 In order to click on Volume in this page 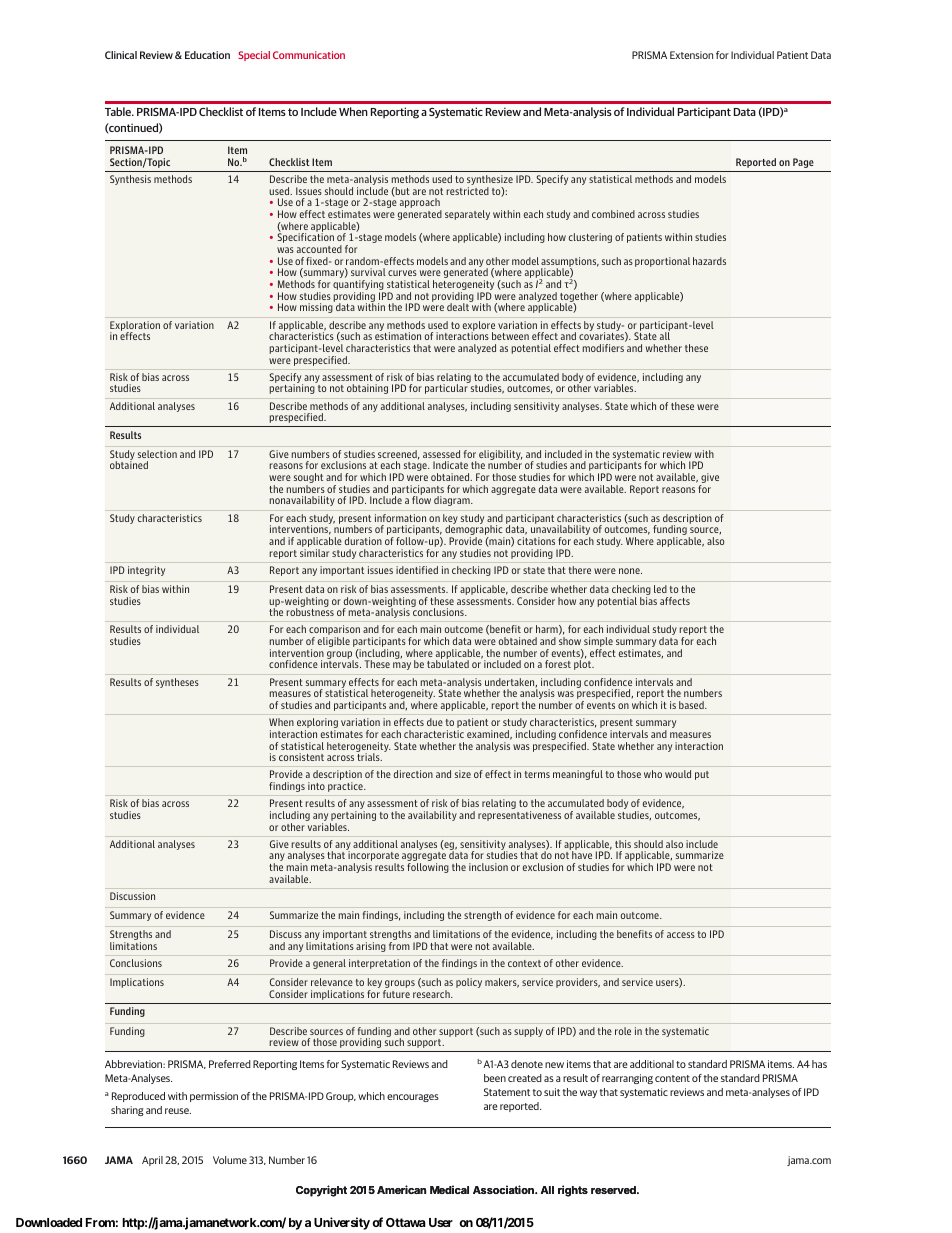, I will do `click(230, 1160)`.
